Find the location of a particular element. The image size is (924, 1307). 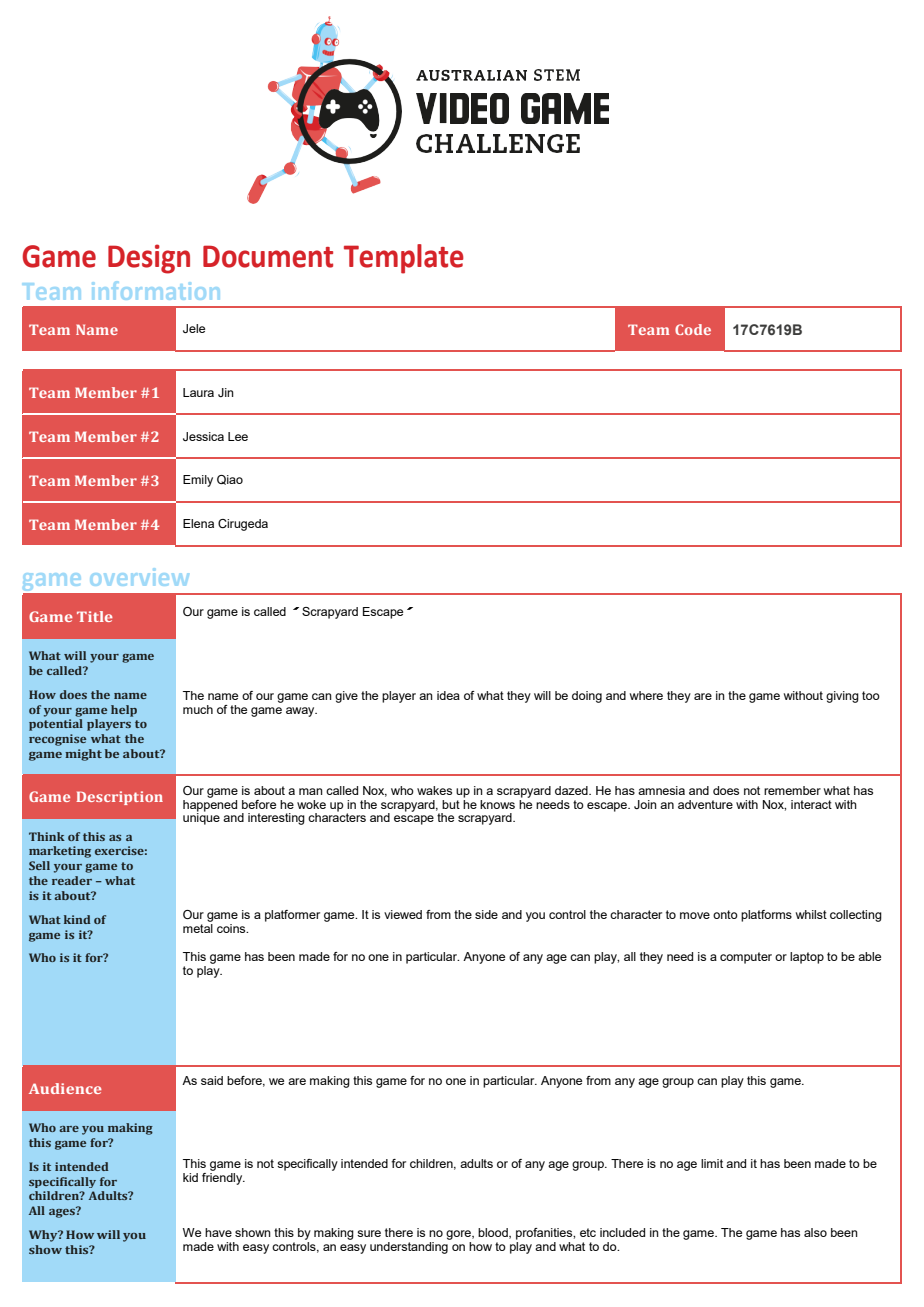

also is located at coordinates (815, 1232).
